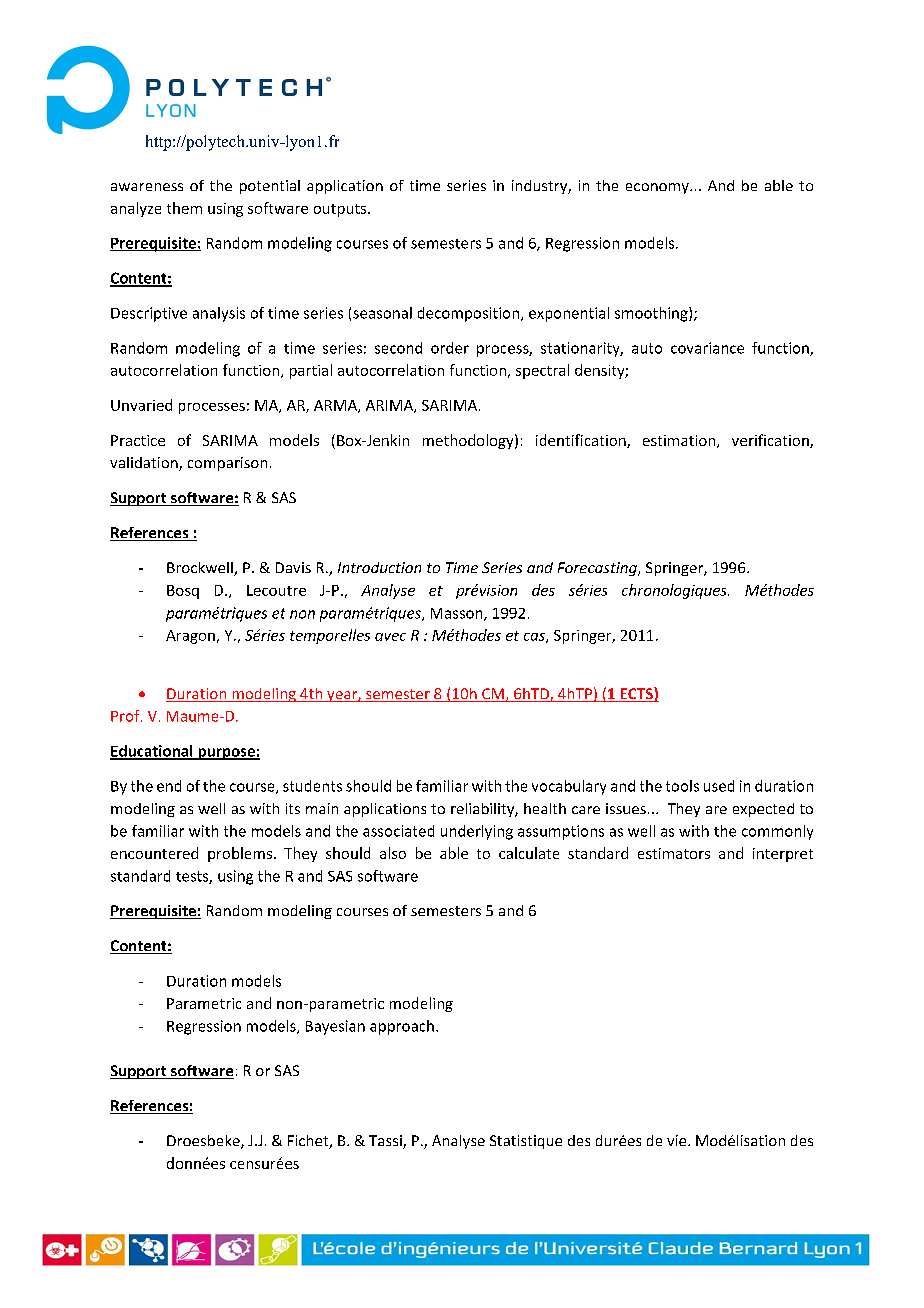  I want to click on ECTS, so click(636, 694).
